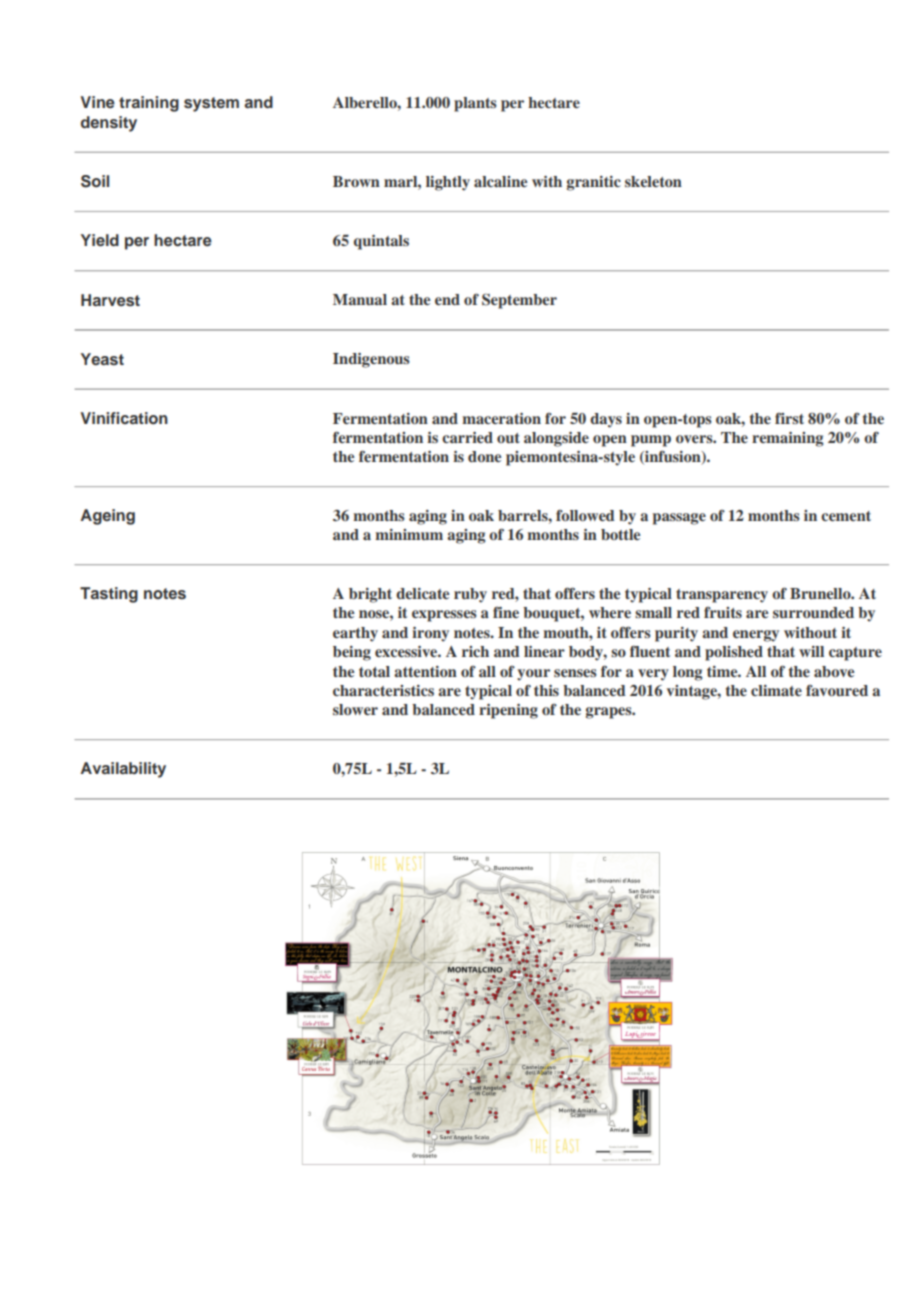 The height and width of the document is (1308, 924). What do you see at coordinates (447, 299) in the document?
I see `end` at bounding box center [447, 299].
